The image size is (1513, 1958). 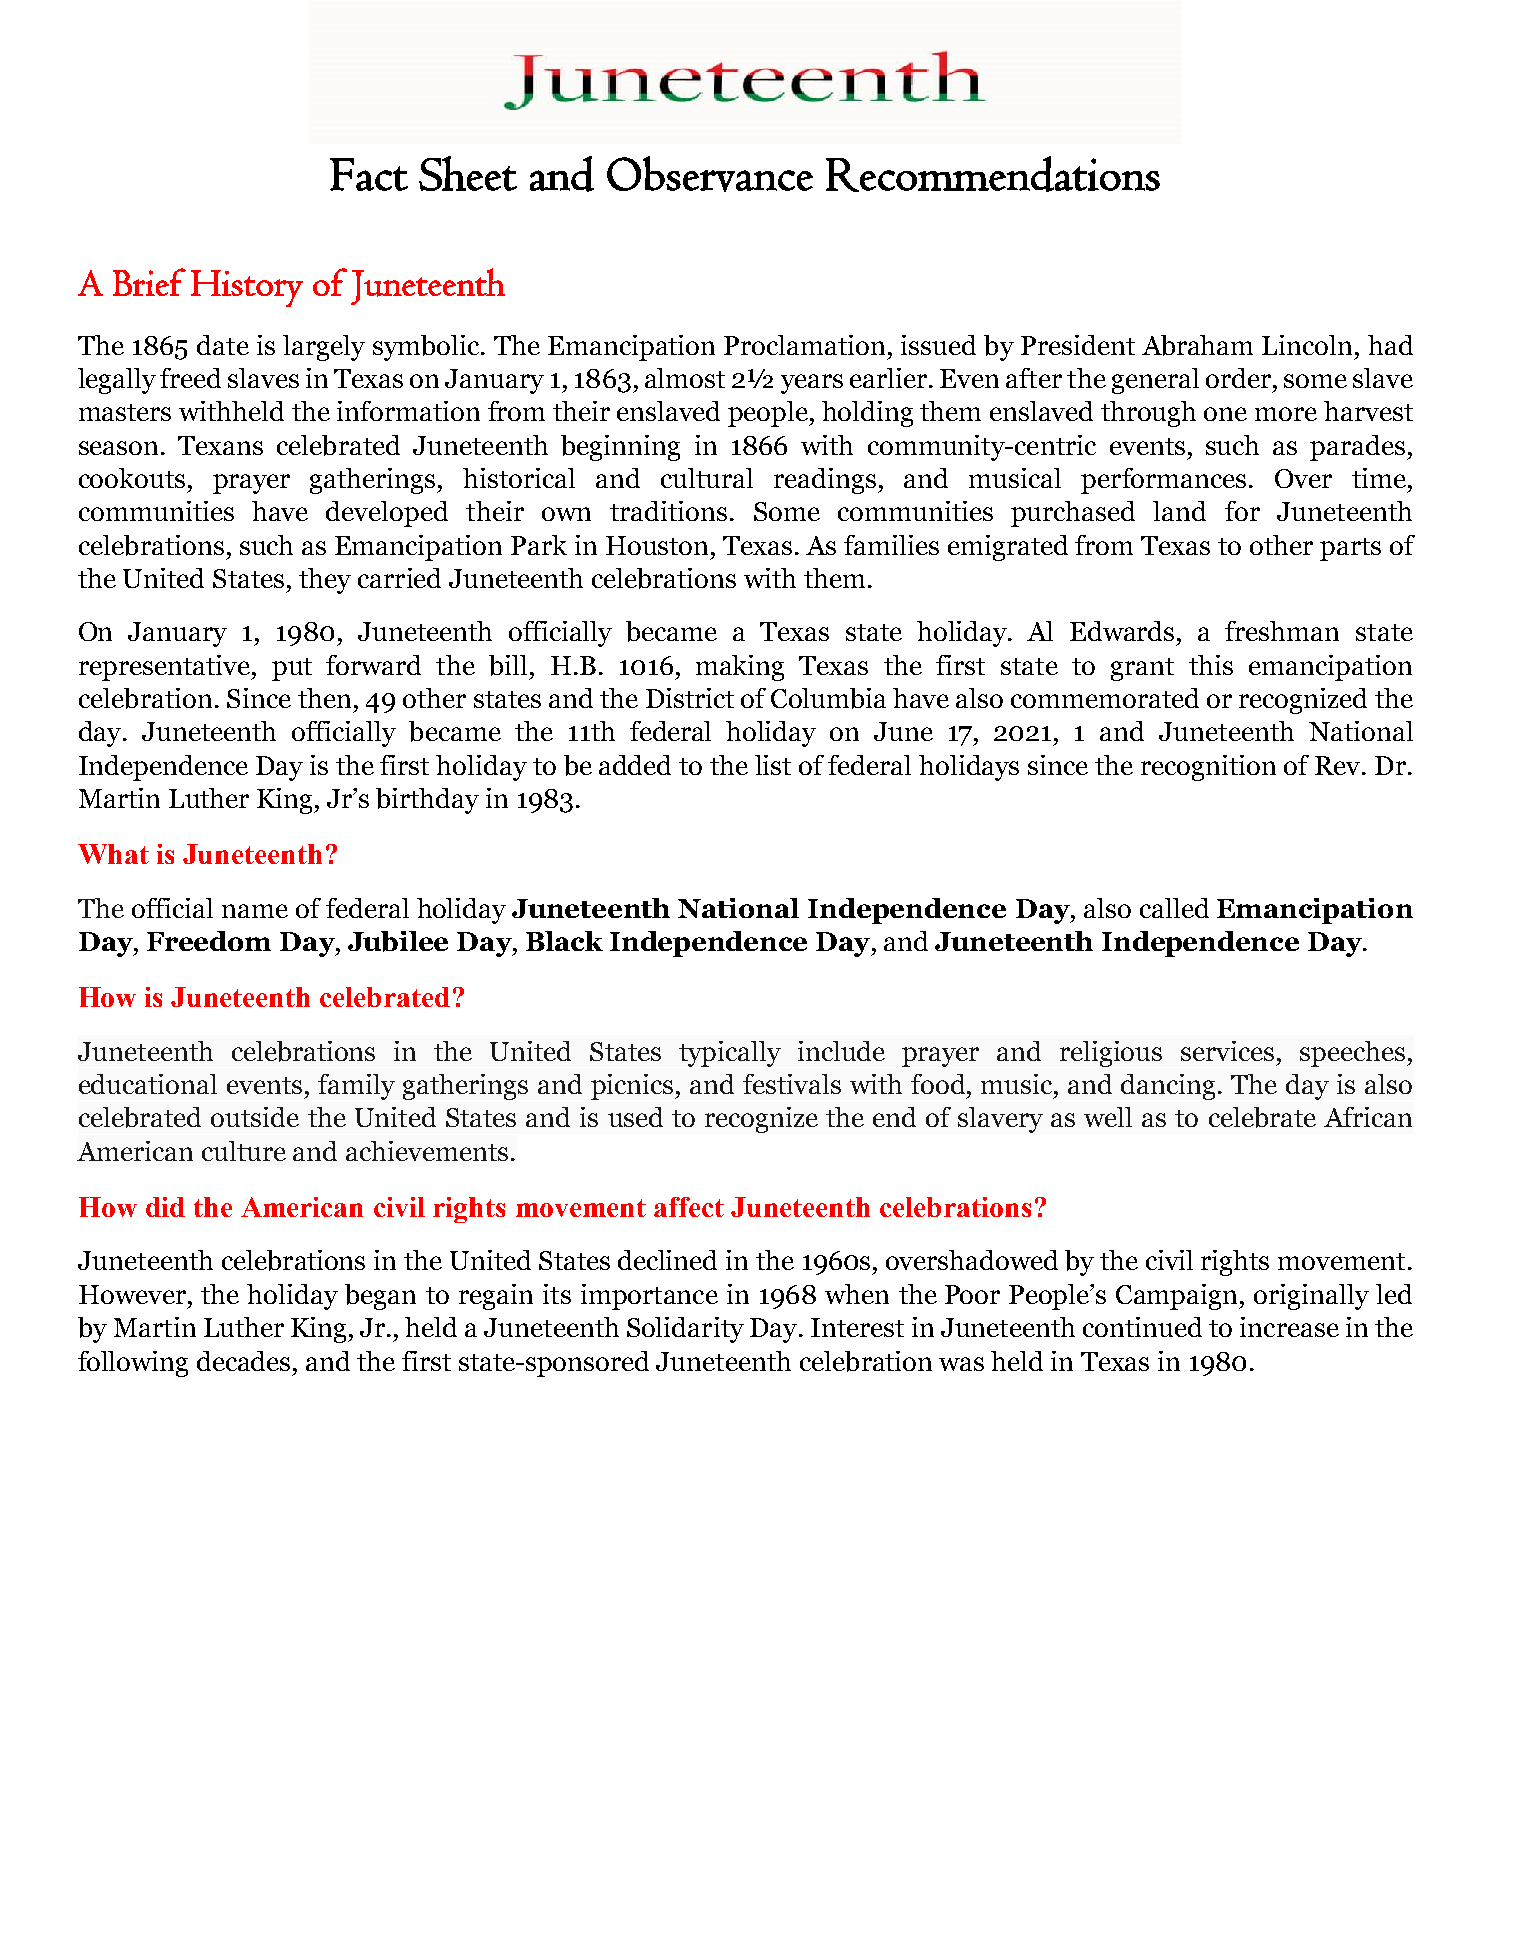 I want to click on Houston, so click(x=657, y=545).
